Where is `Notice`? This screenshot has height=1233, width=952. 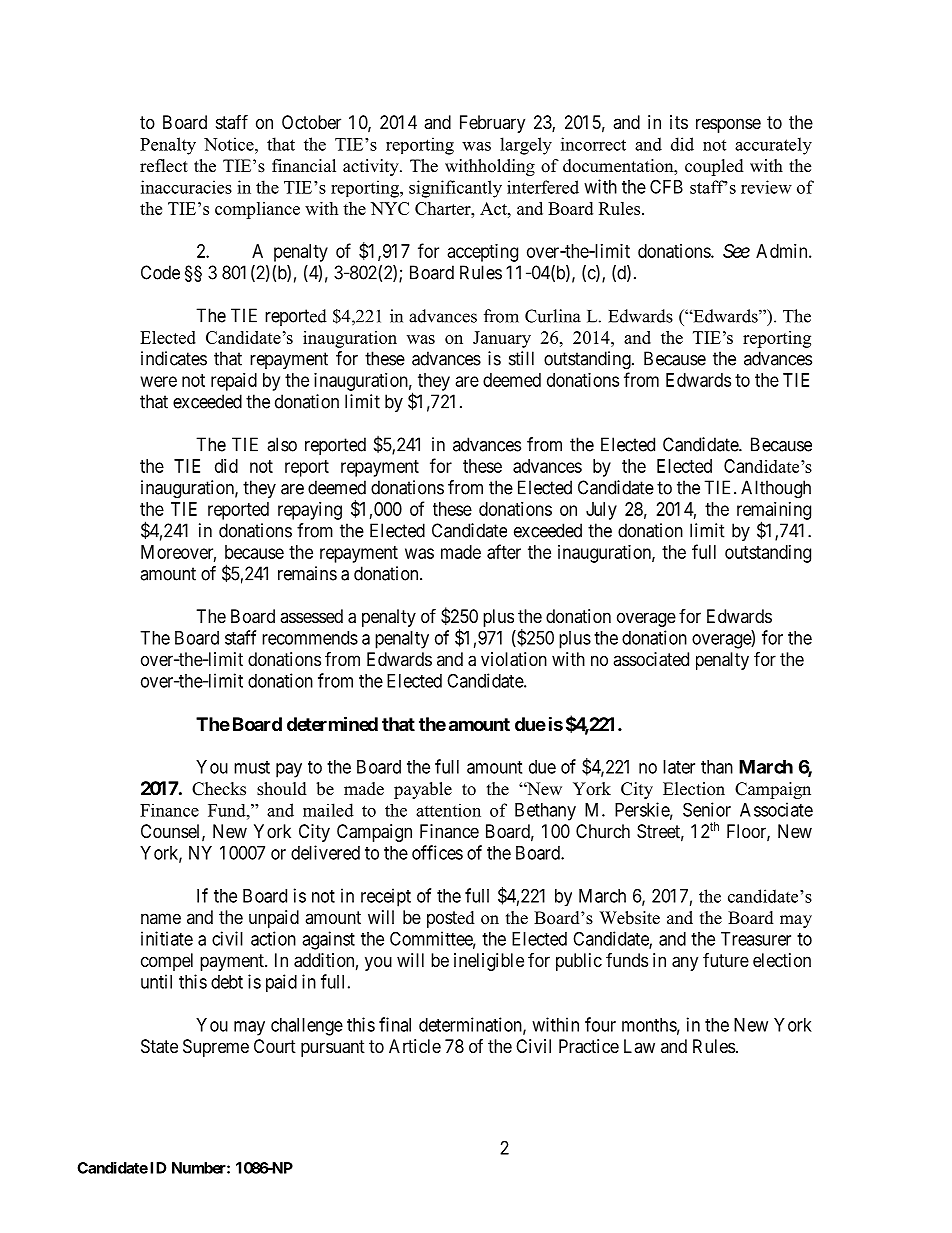 Notice is located at coordinates (230, 144).
